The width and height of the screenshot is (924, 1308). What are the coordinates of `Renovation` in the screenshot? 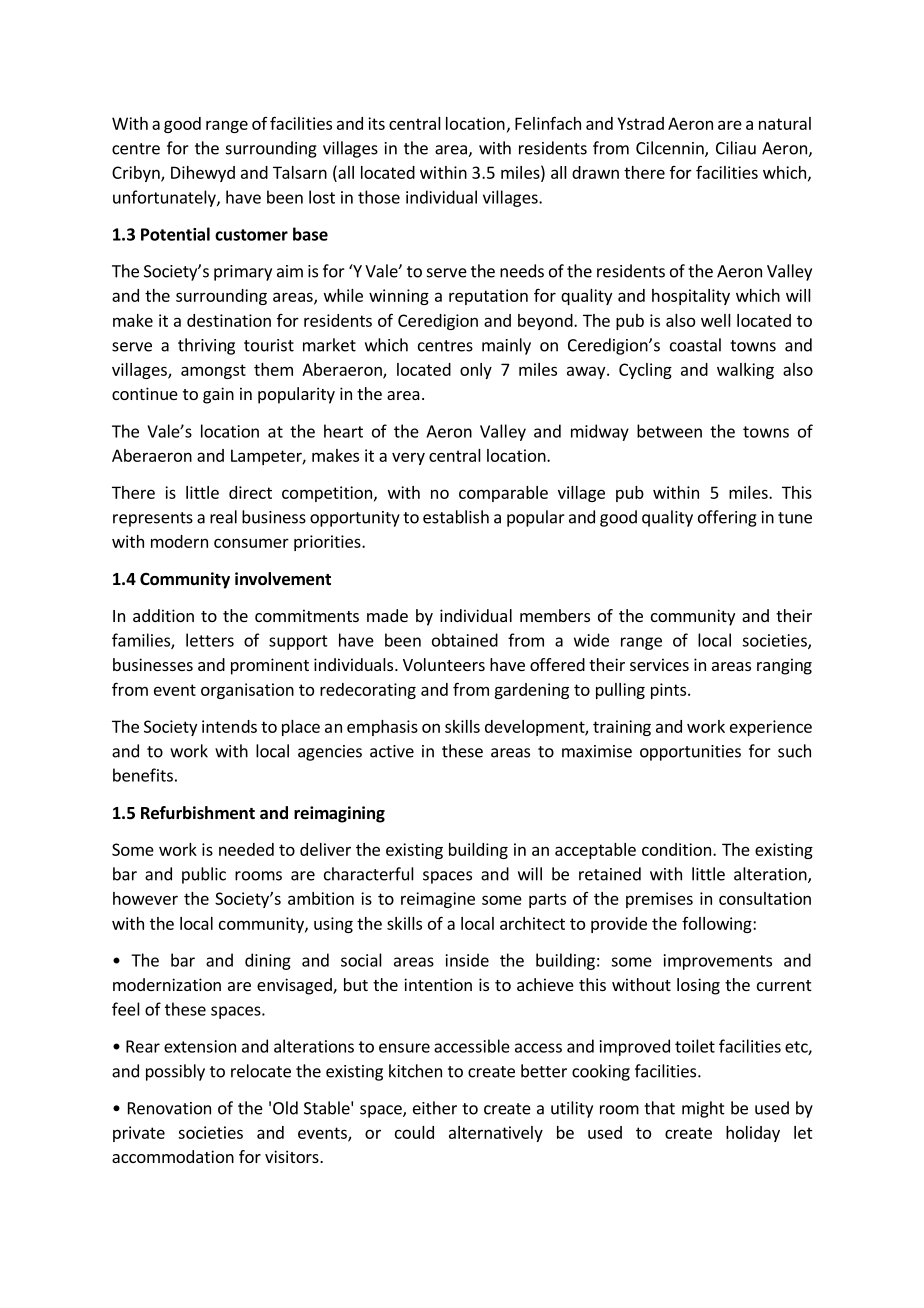 It's located at (169, 1108).
